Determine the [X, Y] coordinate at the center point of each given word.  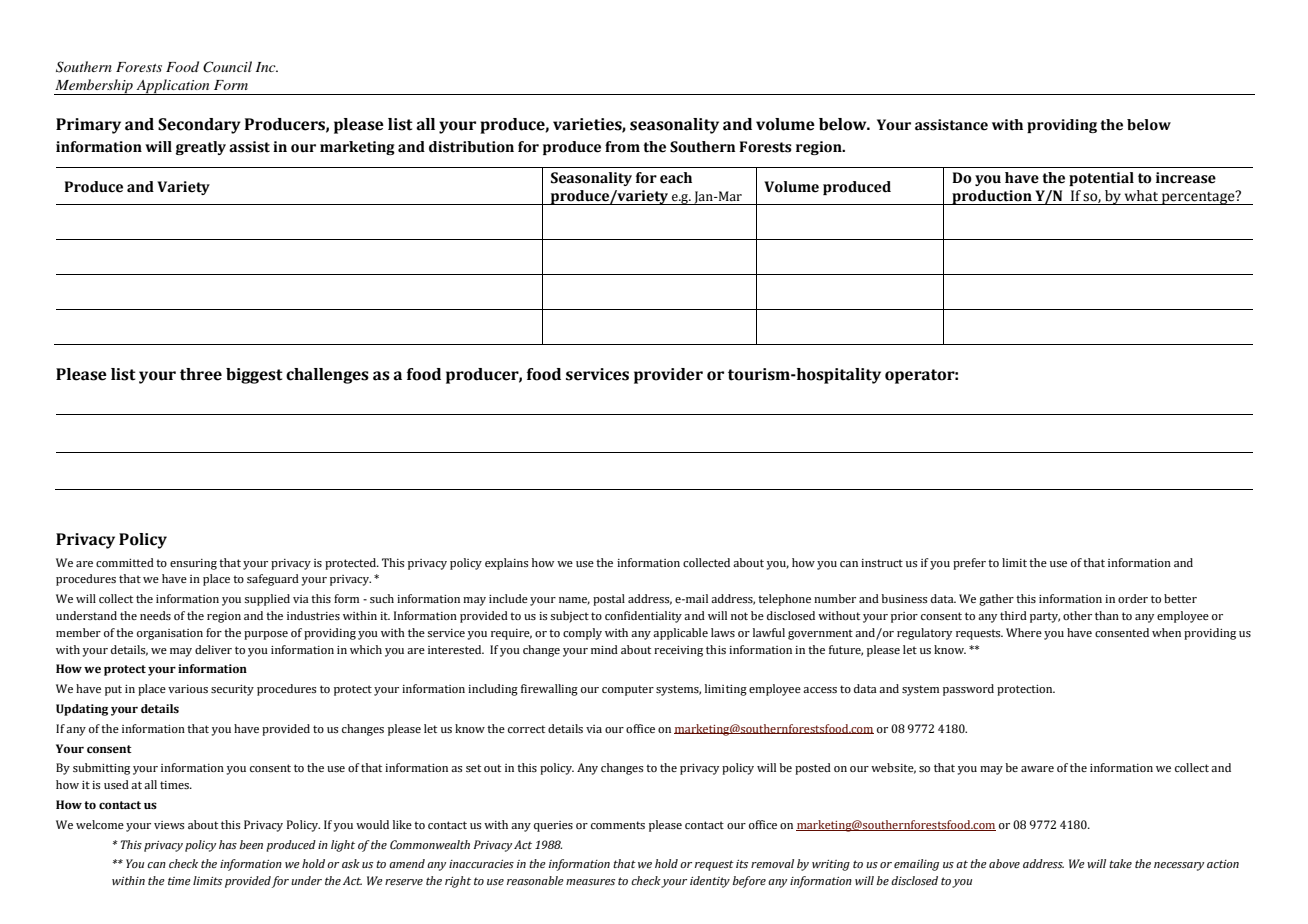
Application [173, 87]
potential [1101, 179]
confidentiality [643, 617]
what [1141, 196]
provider [668, 376]
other [1077, 615]
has [228, 844]
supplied [267, 600]
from [622, 147]
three [201, 374]
